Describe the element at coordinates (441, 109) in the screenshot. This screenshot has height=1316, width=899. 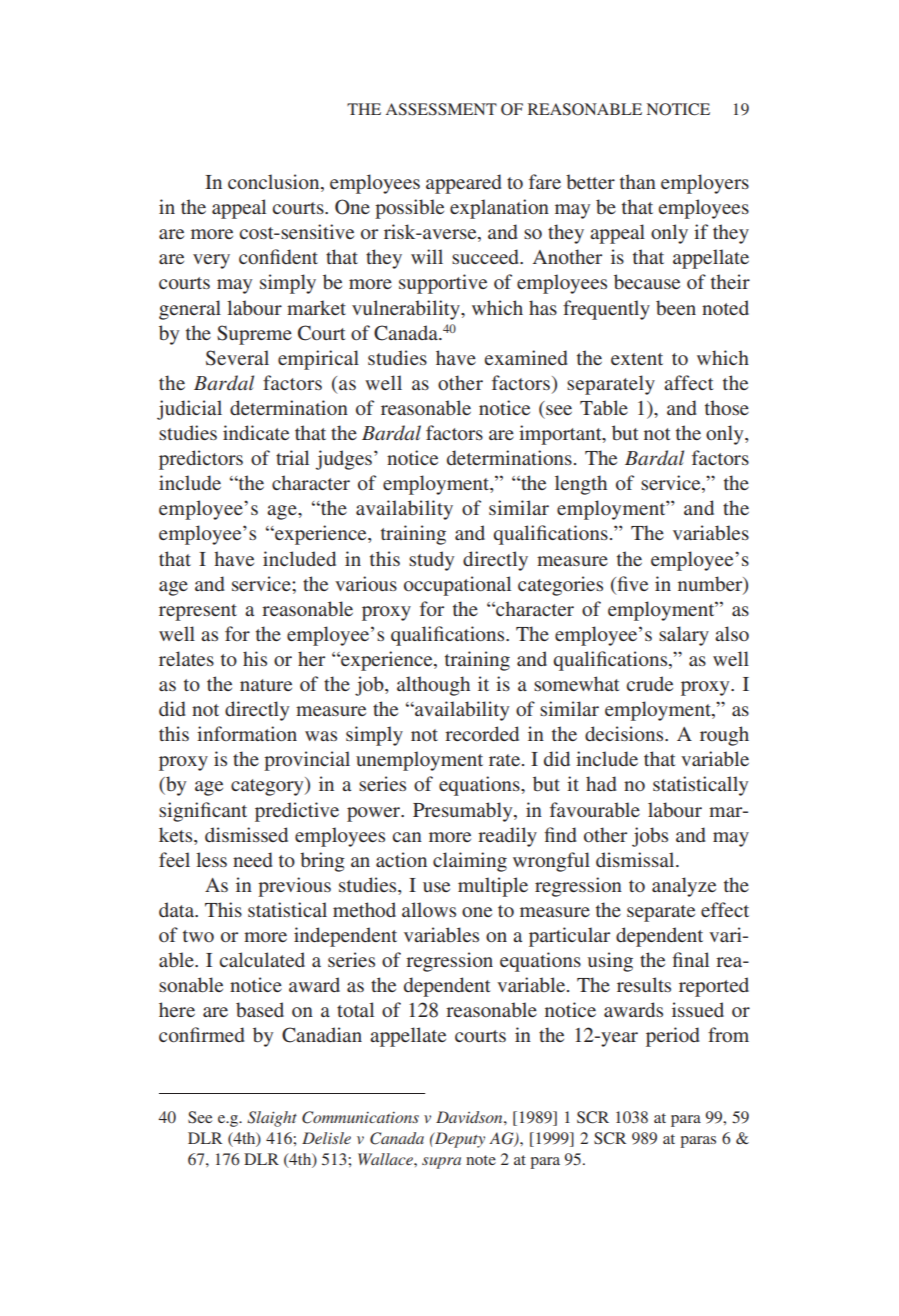
I see `Assessment` at that location.
